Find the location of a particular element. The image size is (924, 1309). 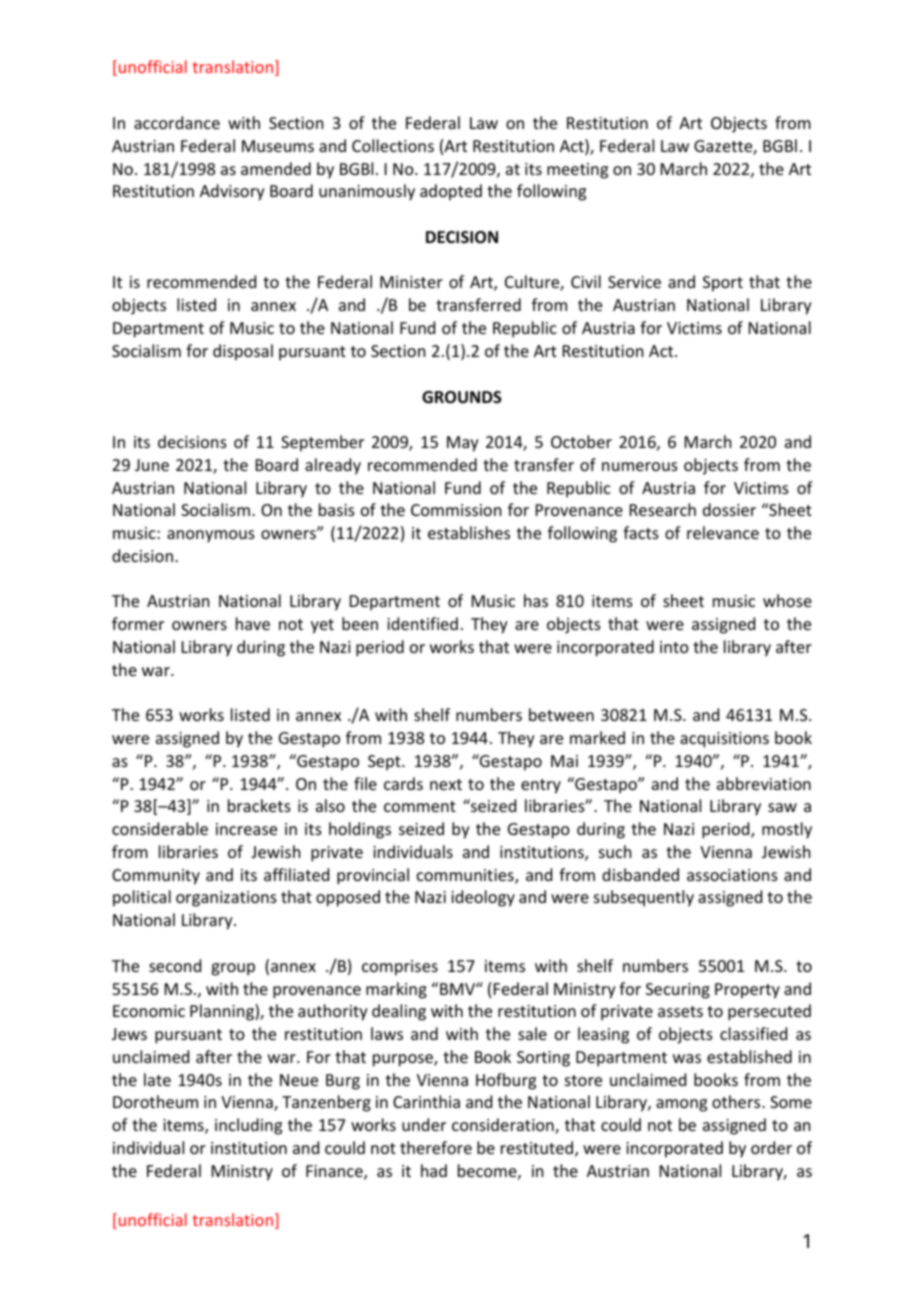

meeting is located at coordinates (577, 171).
